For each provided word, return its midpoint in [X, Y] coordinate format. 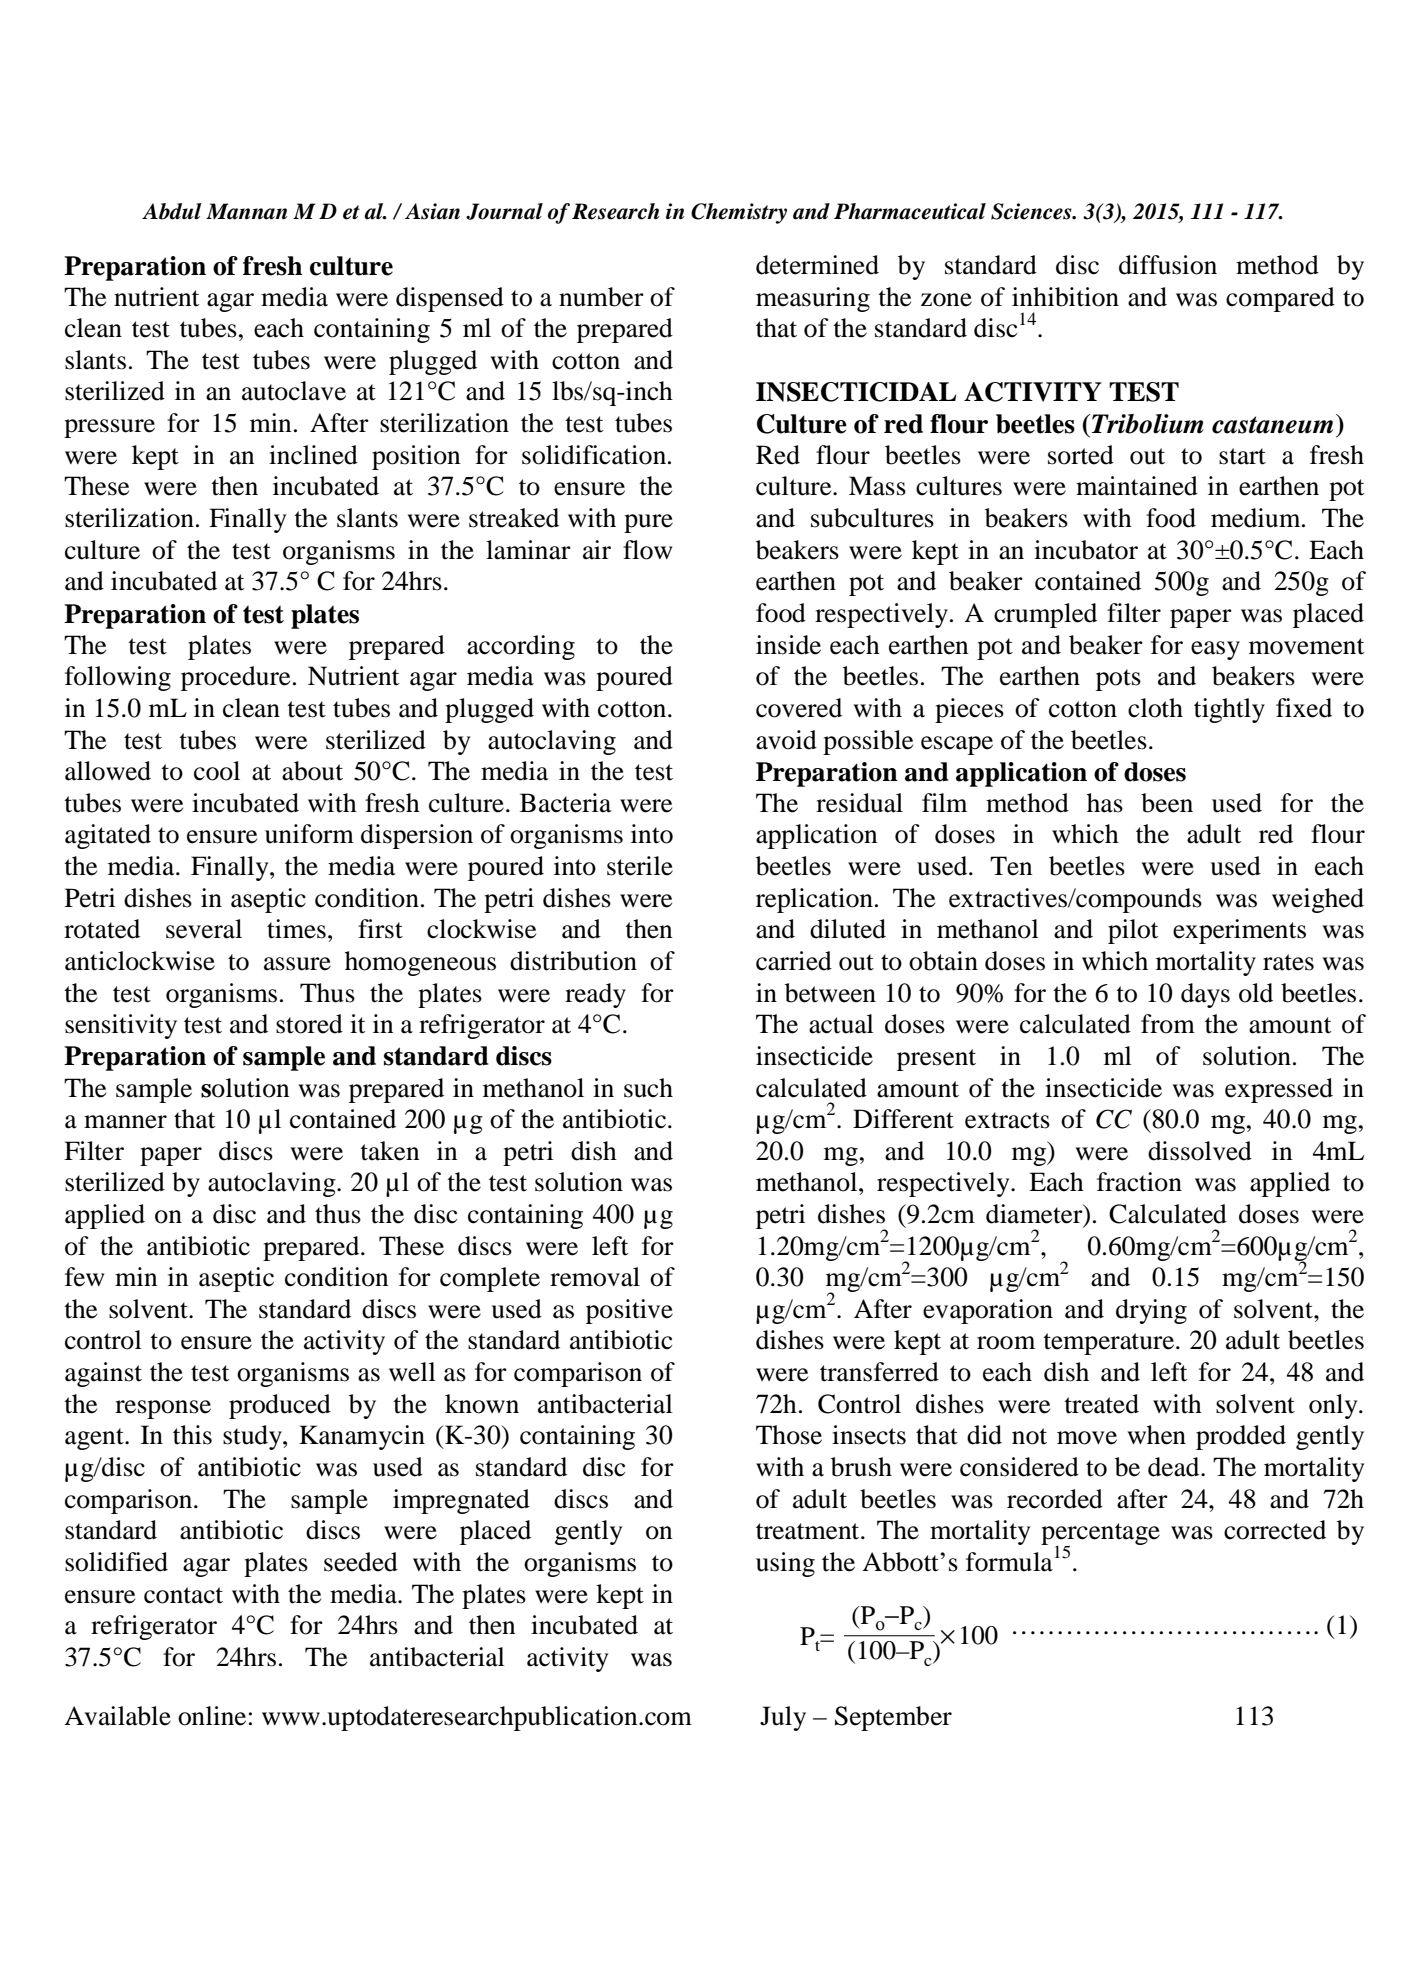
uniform [309, 834]
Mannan [246, 211]
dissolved [1200, 1151]
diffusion [1168, 265]
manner [125, 1122]
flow [647, 550]
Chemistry [739, 213]
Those [789, 1435]
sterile [640, 866]
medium [1257, 518]
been [1167, 803]
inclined [313, 455]
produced [280, 1406]
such [648, 1088]
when [1157, 1435]
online [212, 1716]
